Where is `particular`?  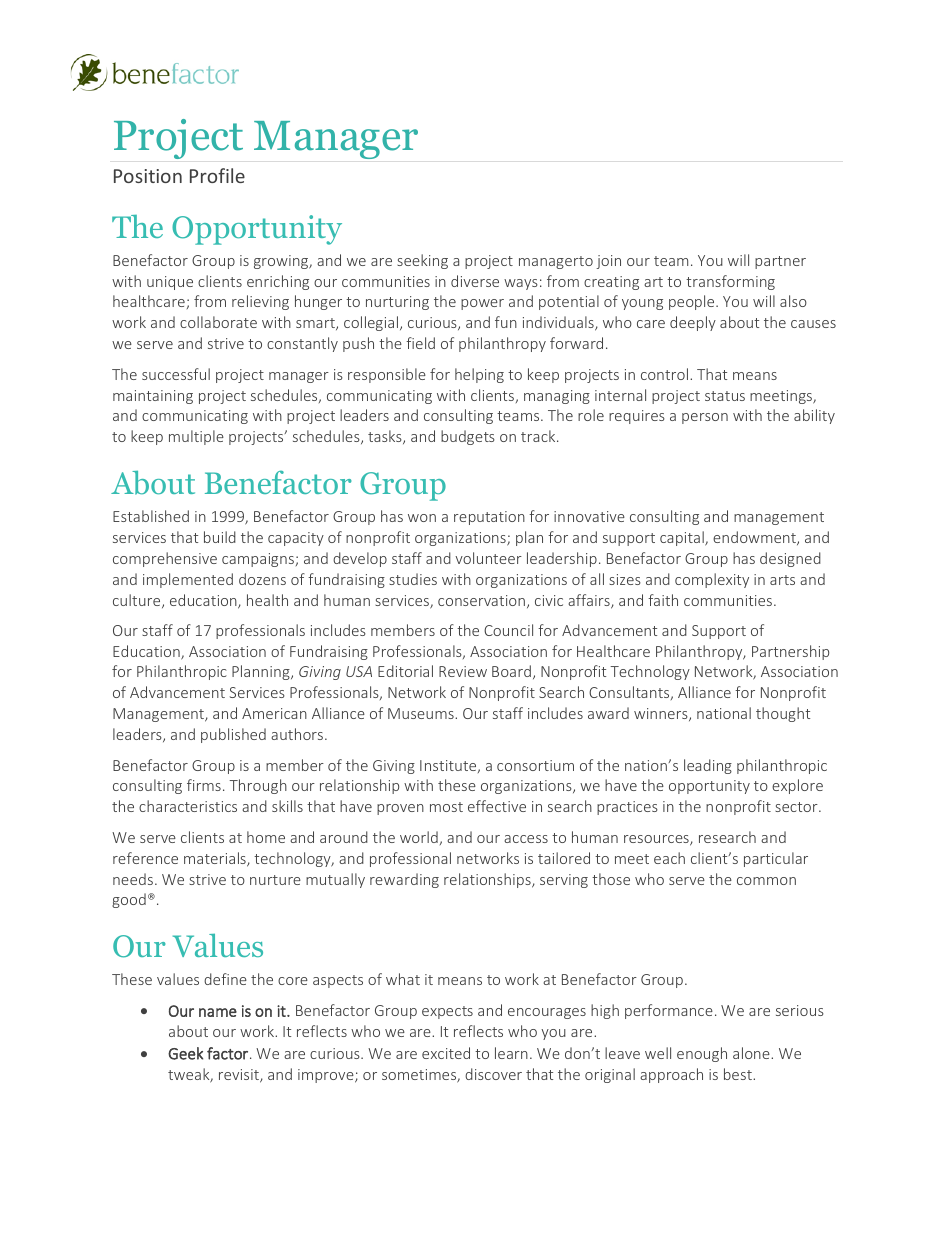 particular is located at coordinates (776, 859).
